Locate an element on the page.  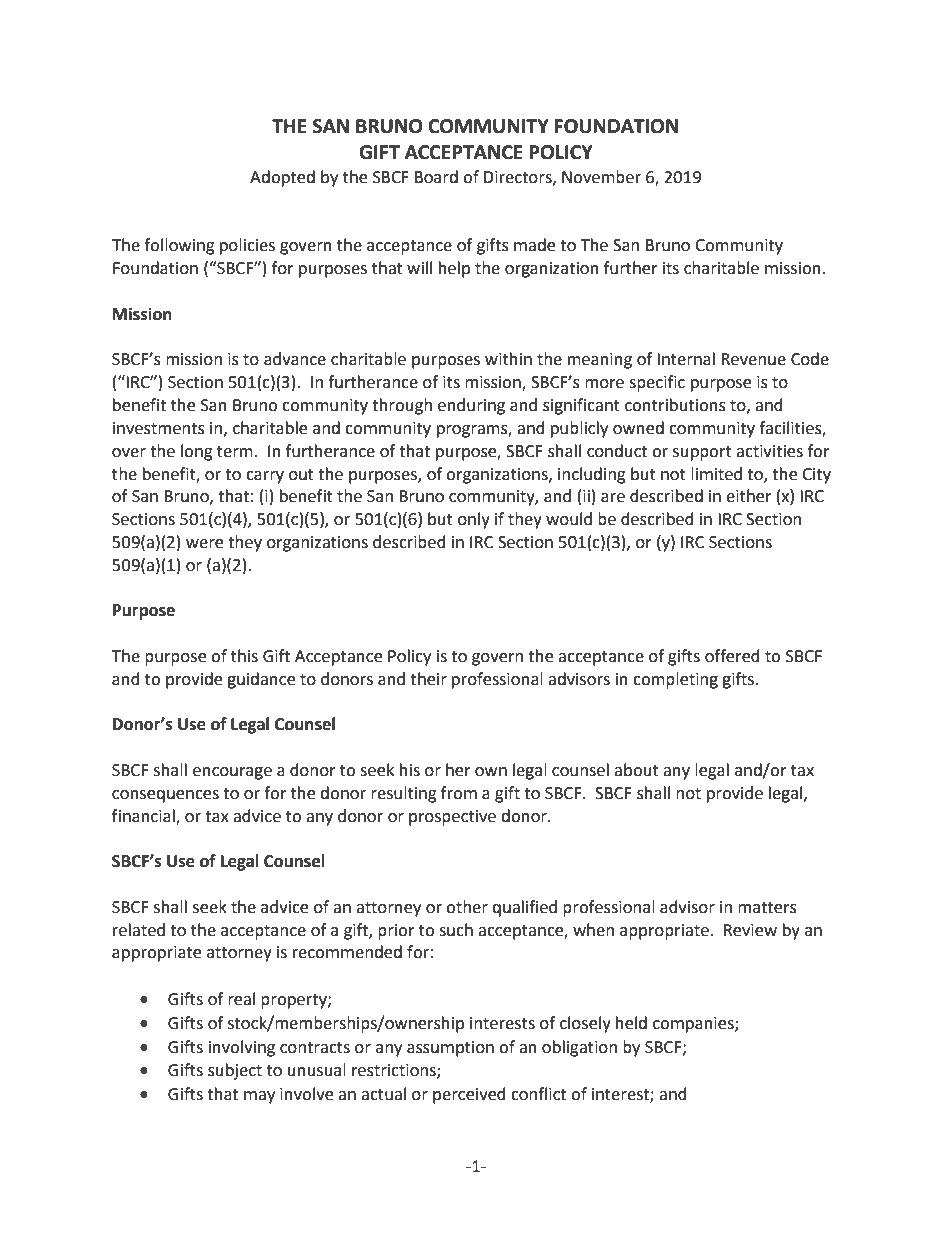
about is located at coordinates (636, 770).
